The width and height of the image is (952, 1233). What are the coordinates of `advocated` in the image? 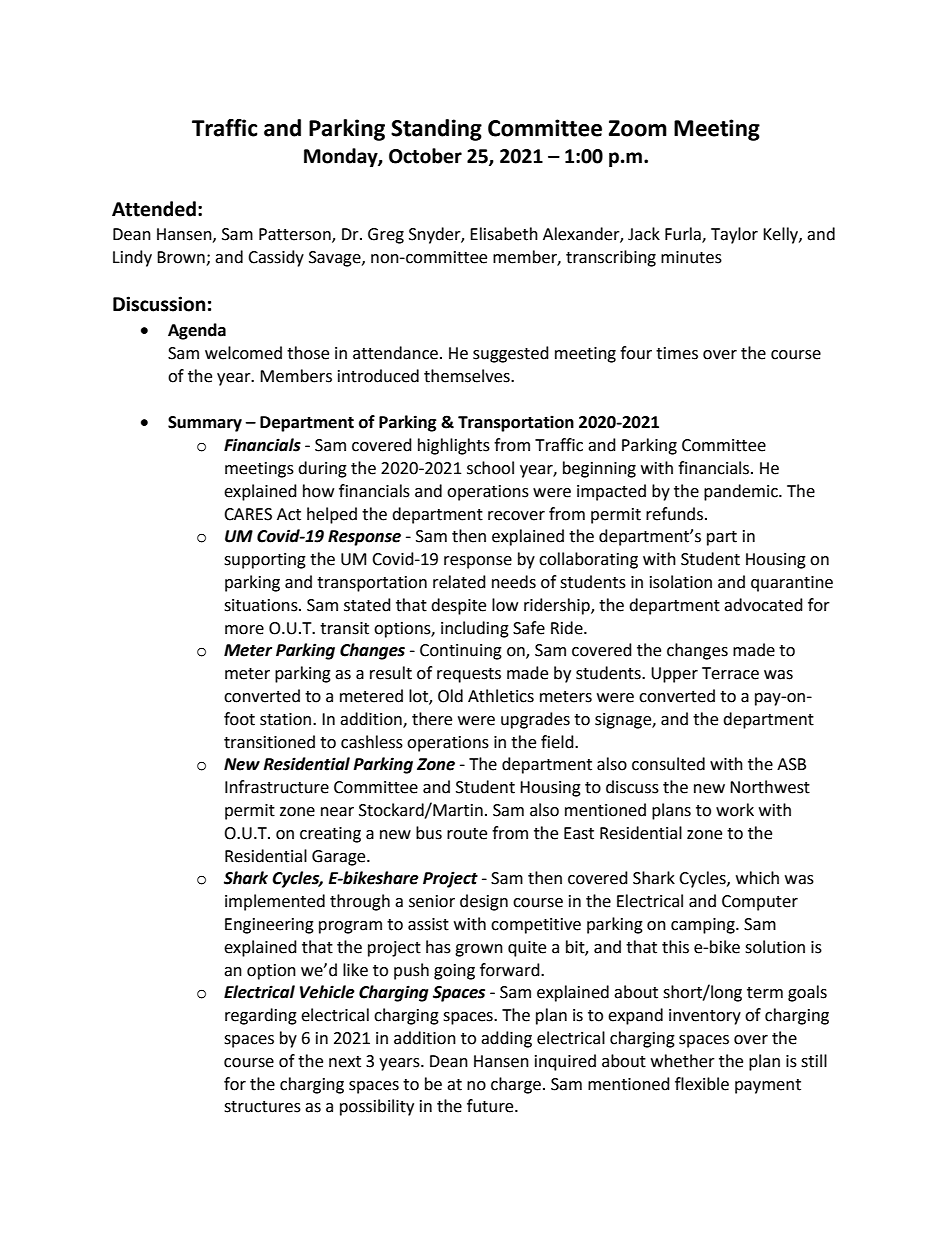 It's located at (763, 605).
